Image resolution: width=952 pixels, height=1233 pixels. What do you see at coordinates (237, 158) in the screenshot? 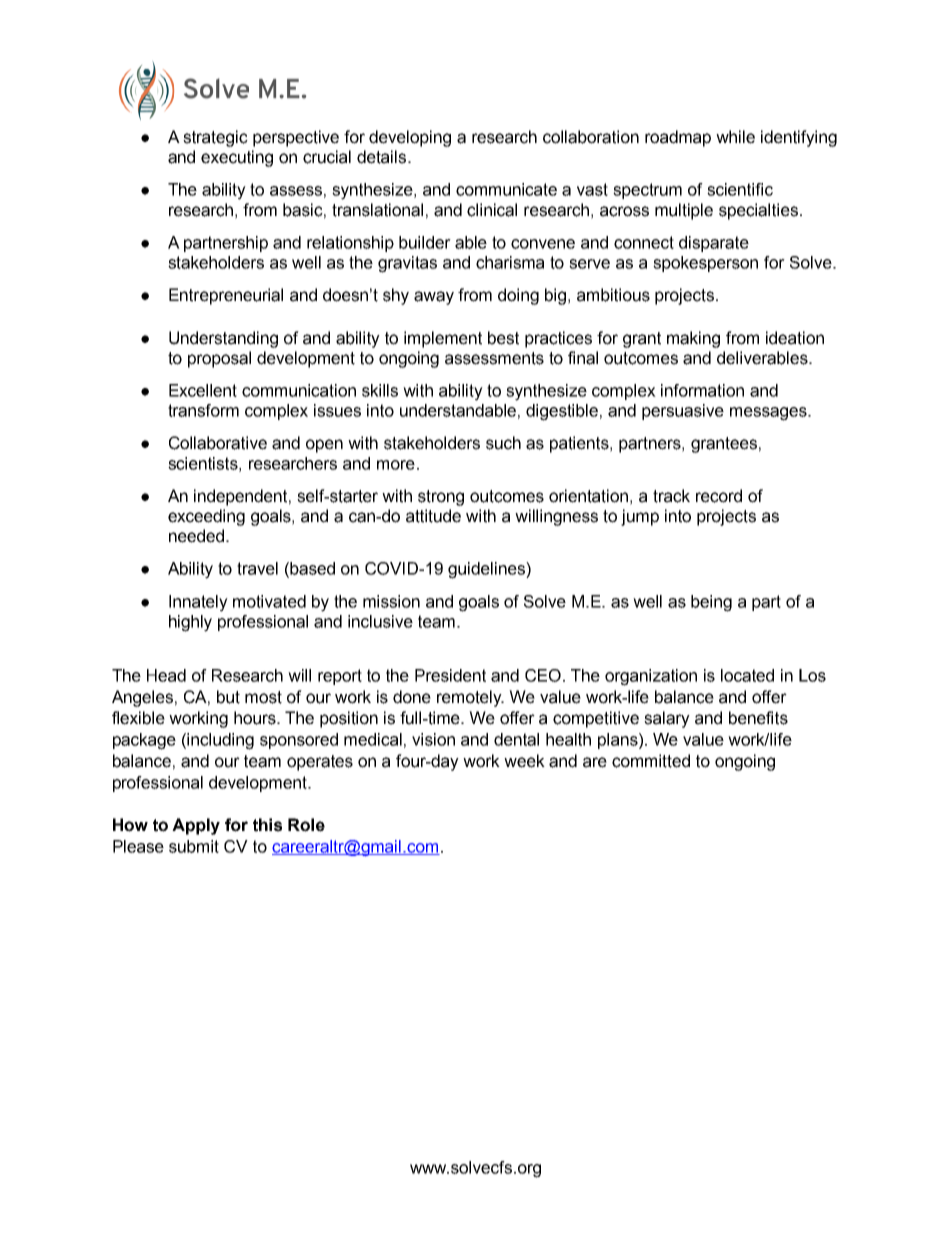
I see `executing` at bounding box center [237, 158].
